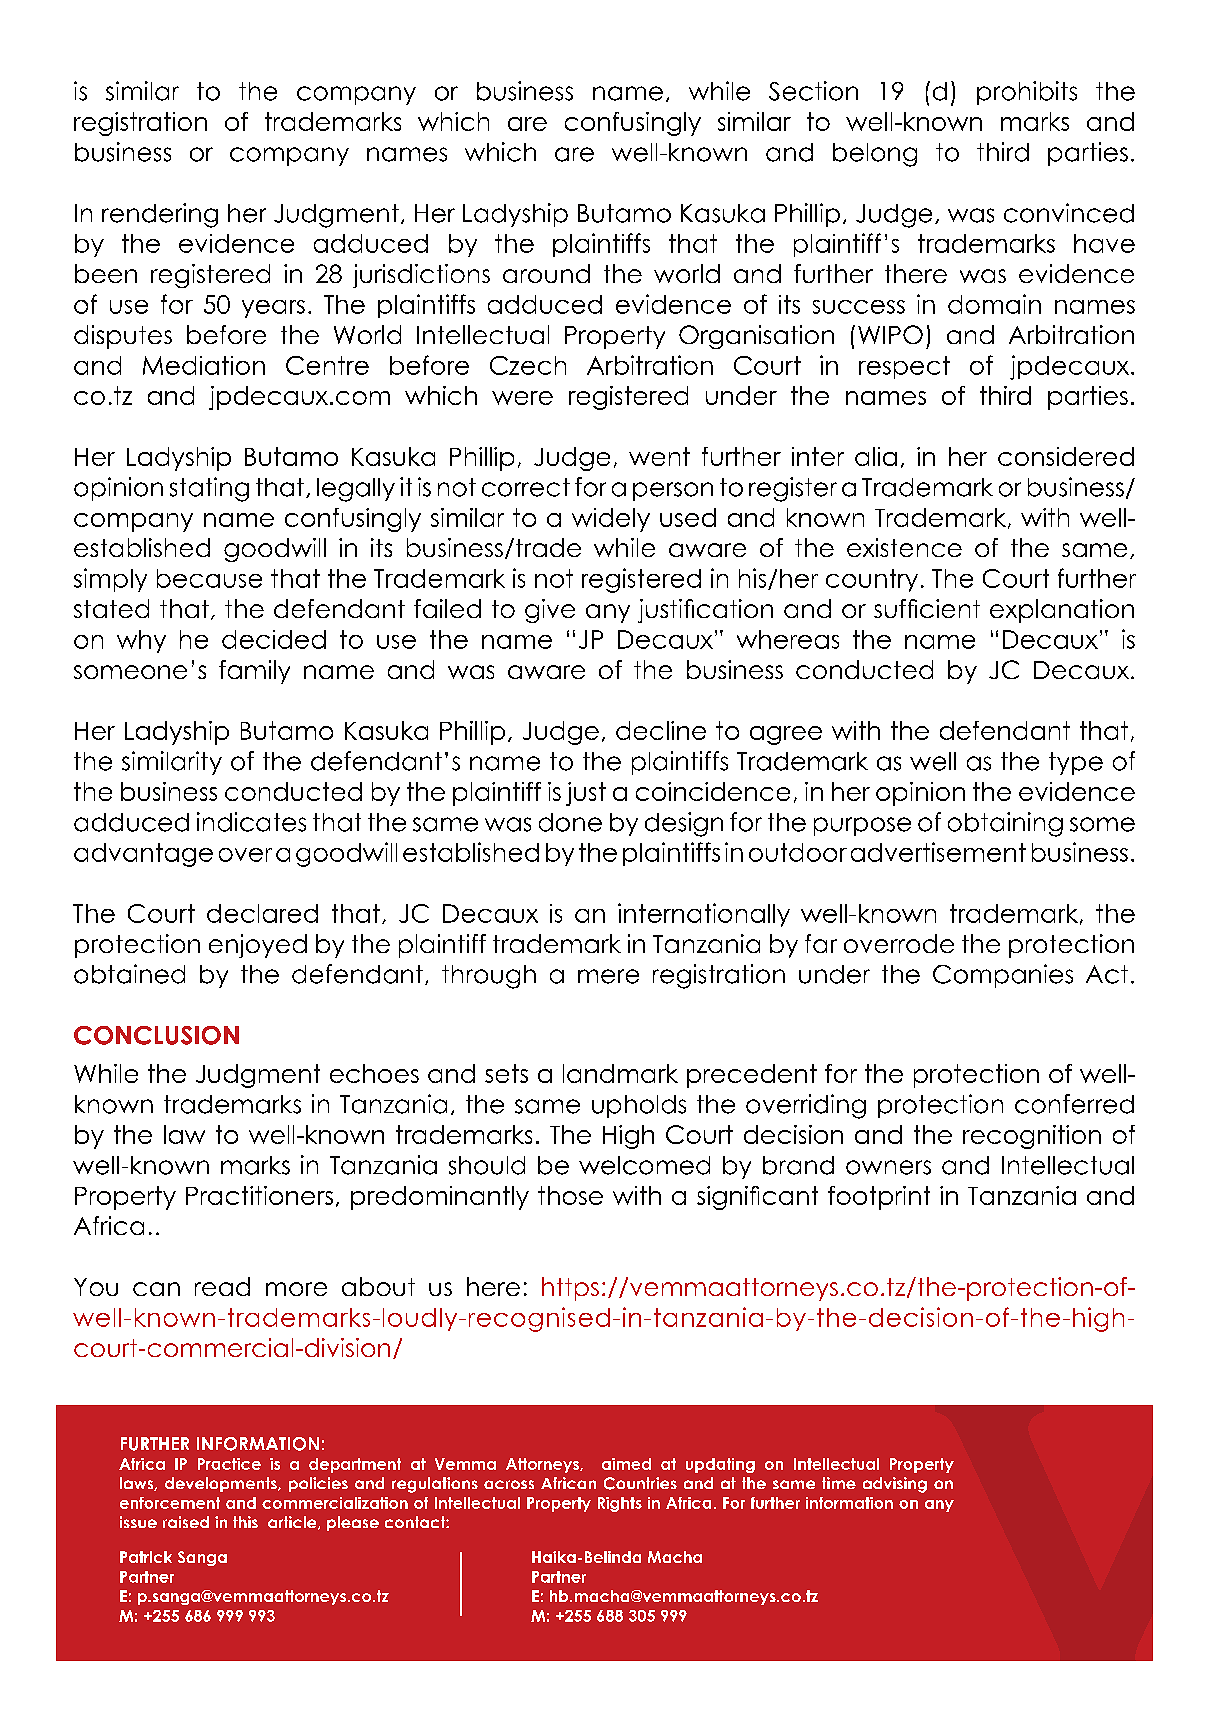  What do you see at coordinates (259, 1195) in the document?
I see `Practitioners` at bounding box center [259, 1195].
